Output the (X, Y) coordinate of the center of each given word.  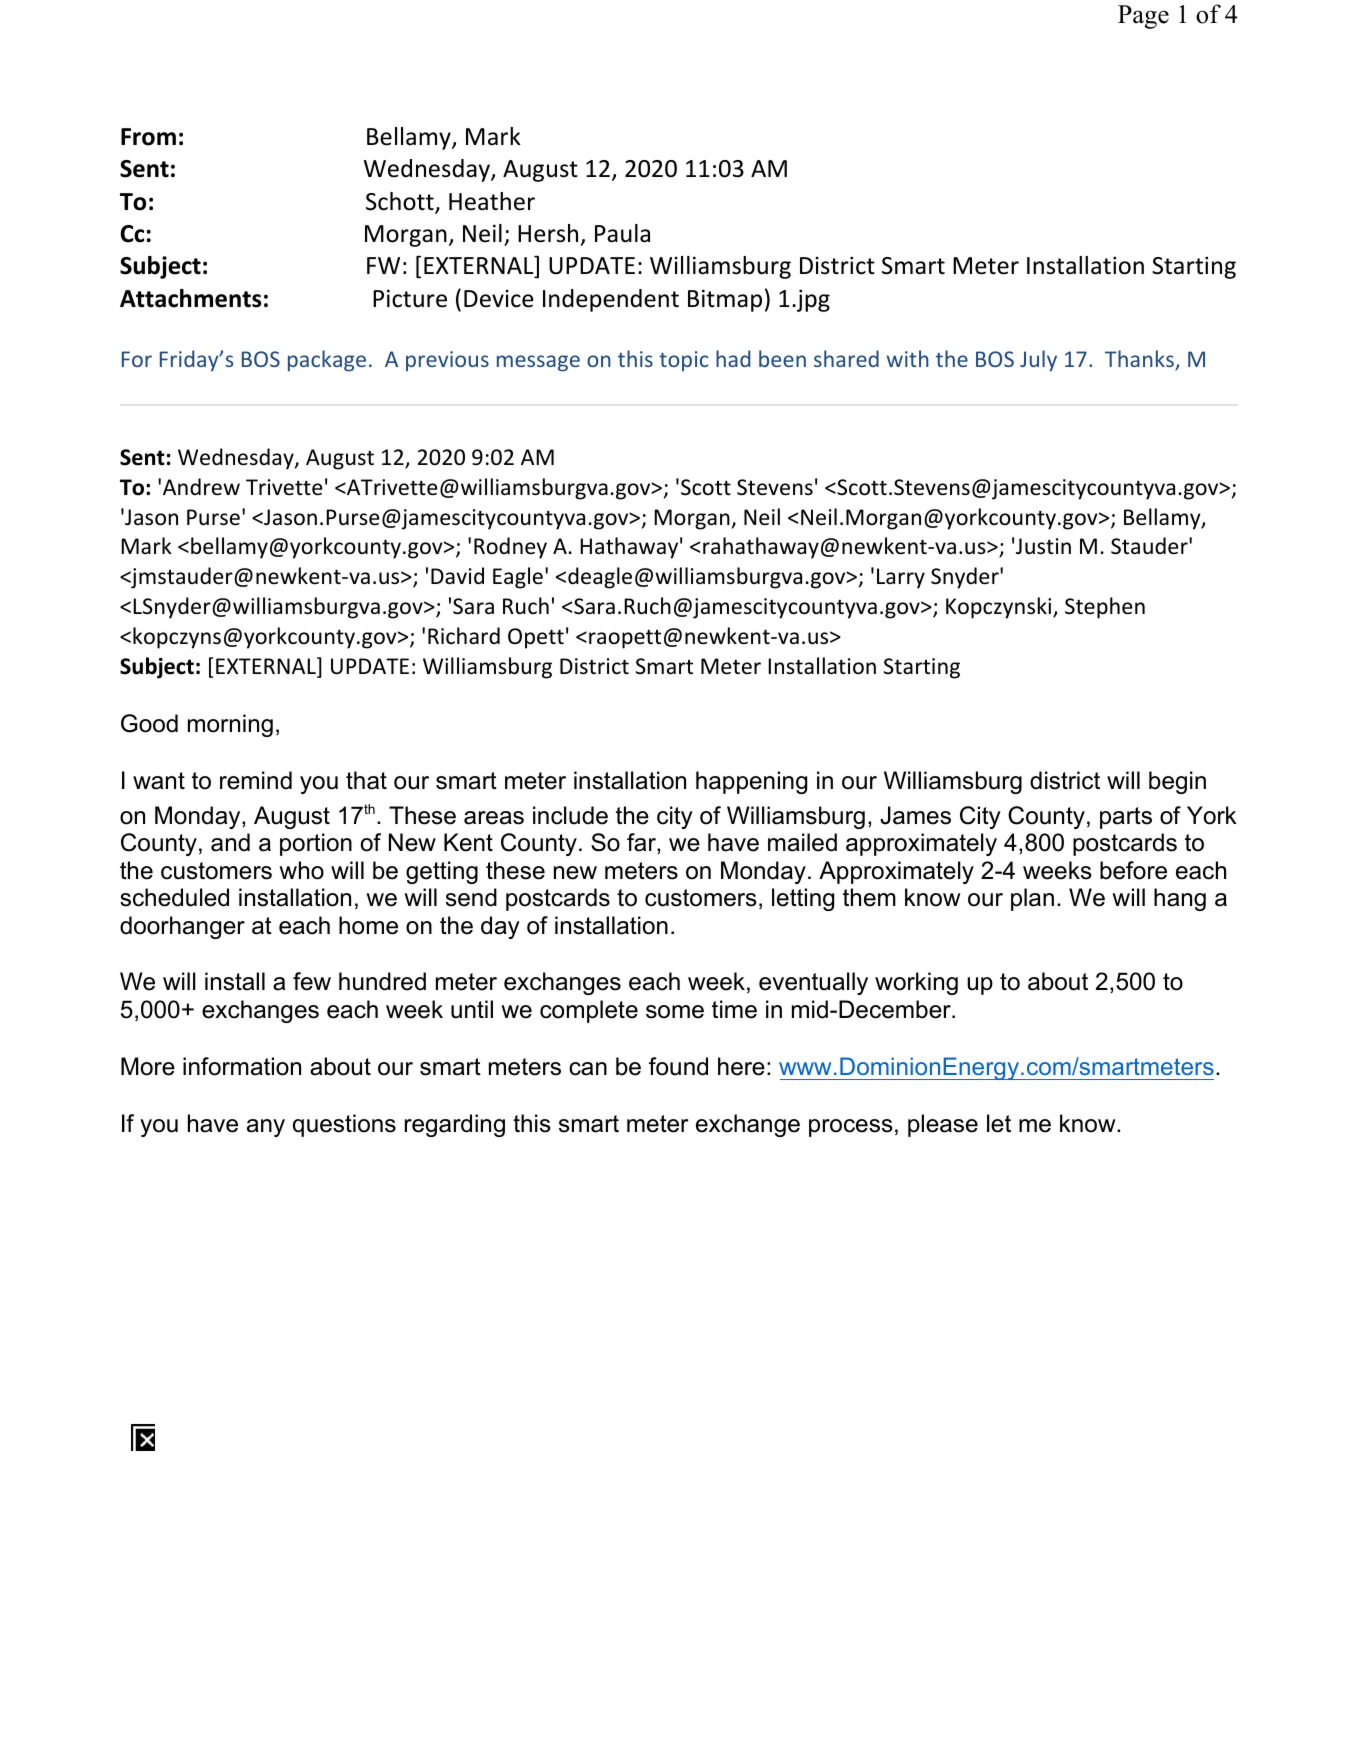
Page (1143, 17)
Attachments (191, 298)
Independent (611, 300)
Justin (1043, 546)
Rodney (510, 548)
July (1038, 361)
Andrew (201, 487)
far (642, 843)
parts (1126, 818)
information (242, 1066)
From (148, 137)
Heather (492, 201)
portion (316, 844)
